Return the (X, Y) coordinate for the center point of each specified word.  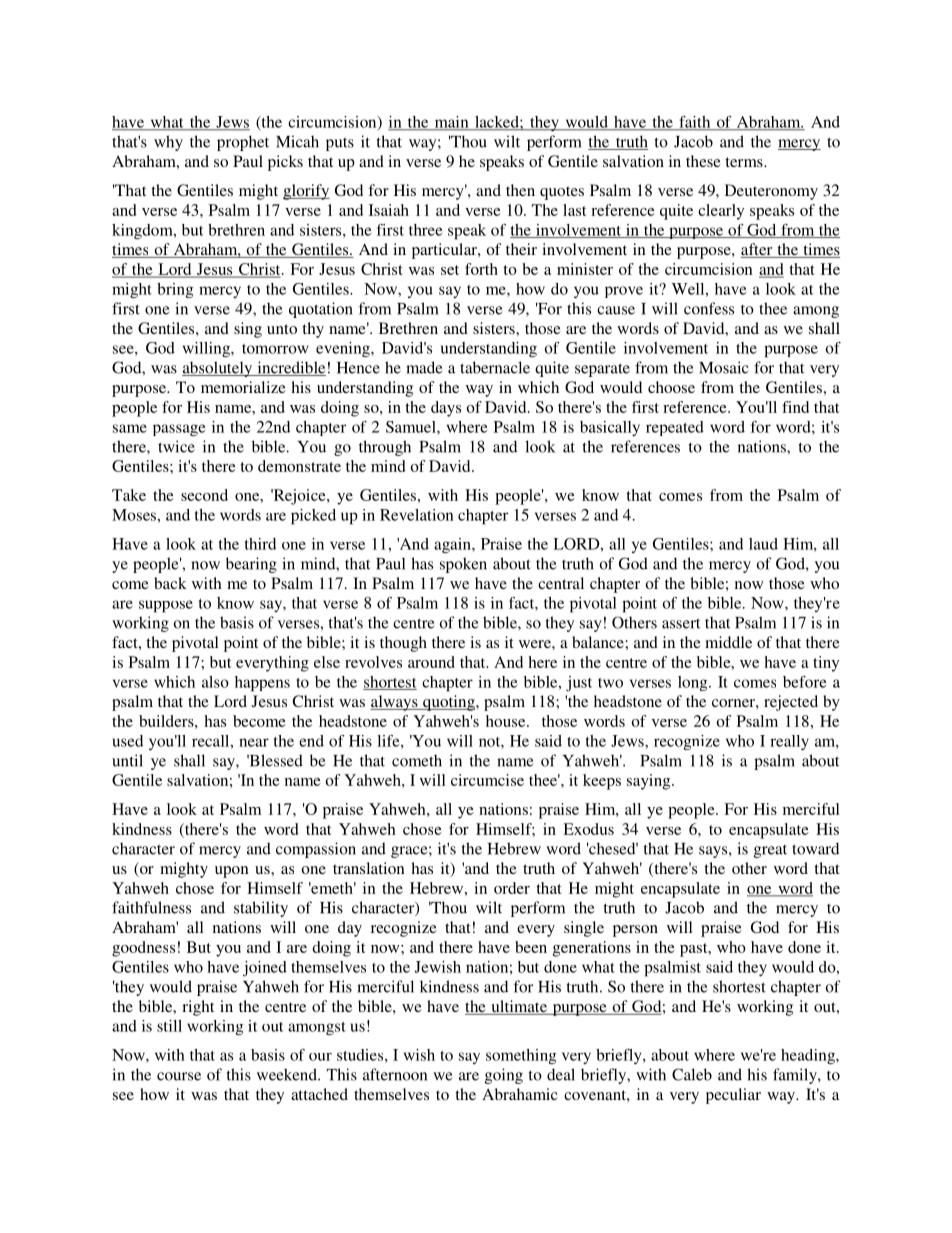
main (451, 123)
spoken (463, 565)
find (795, 407)
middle (728, 642)
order (512, 888)
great (770, 851)
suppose (166, 606)
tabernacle (495, 367)
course (179, 1076)
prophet (243, 143)
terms (745, 162)
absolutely (218, 369)
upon (232, 872)
